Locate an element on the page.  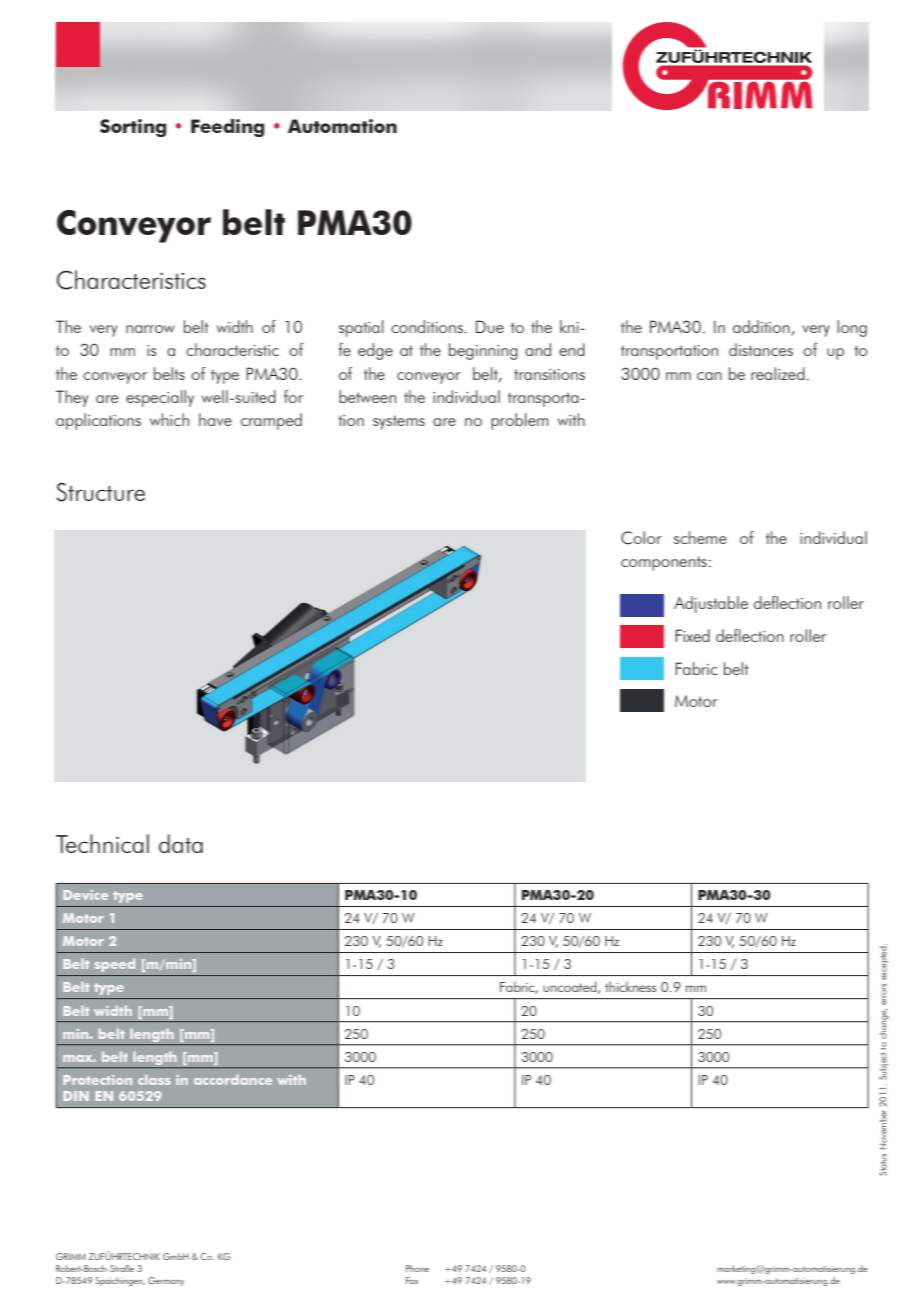
Phone is located at coordinates (417, 1268).
